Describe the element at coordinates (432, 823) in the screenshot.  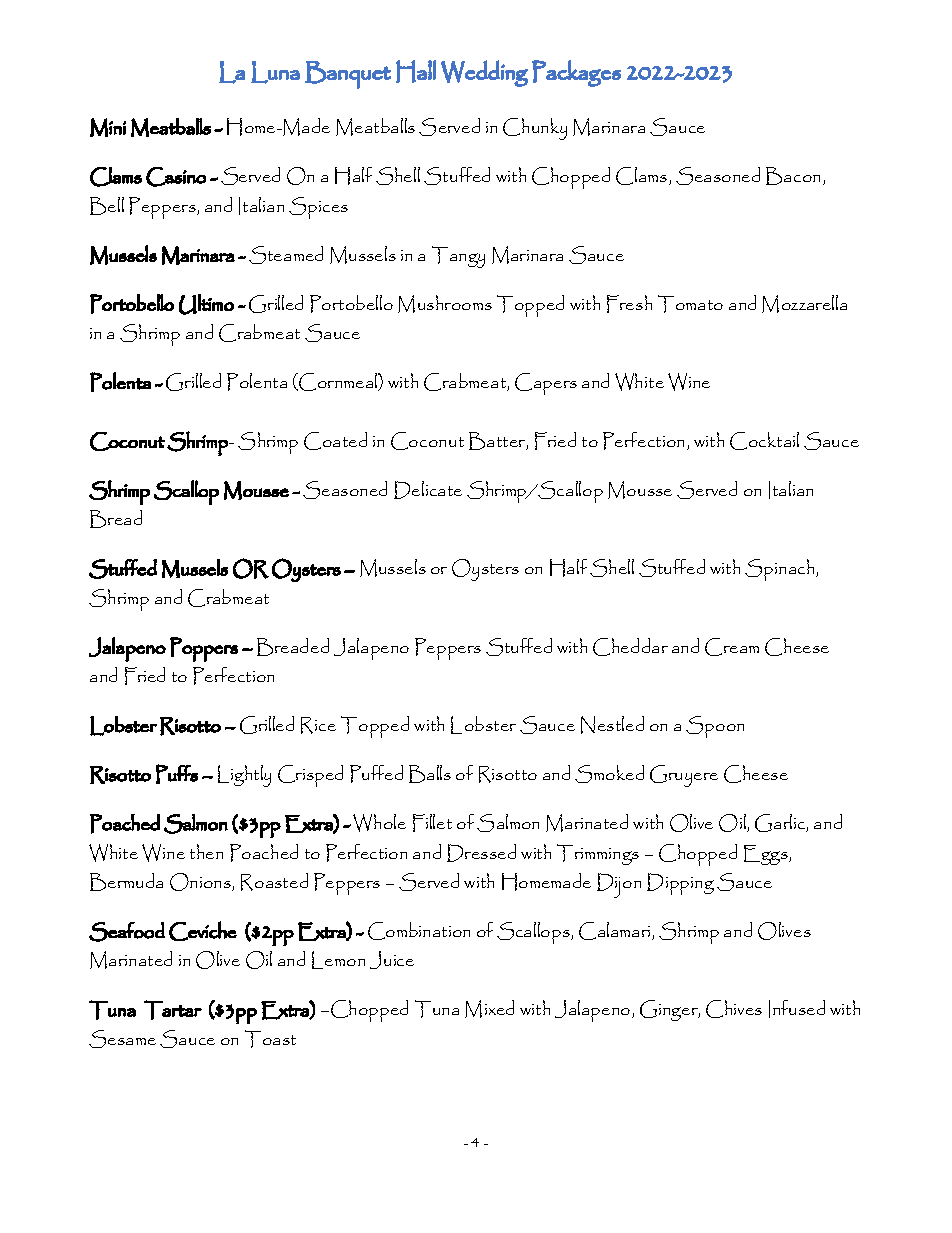
I see `Fillet` at that location.
